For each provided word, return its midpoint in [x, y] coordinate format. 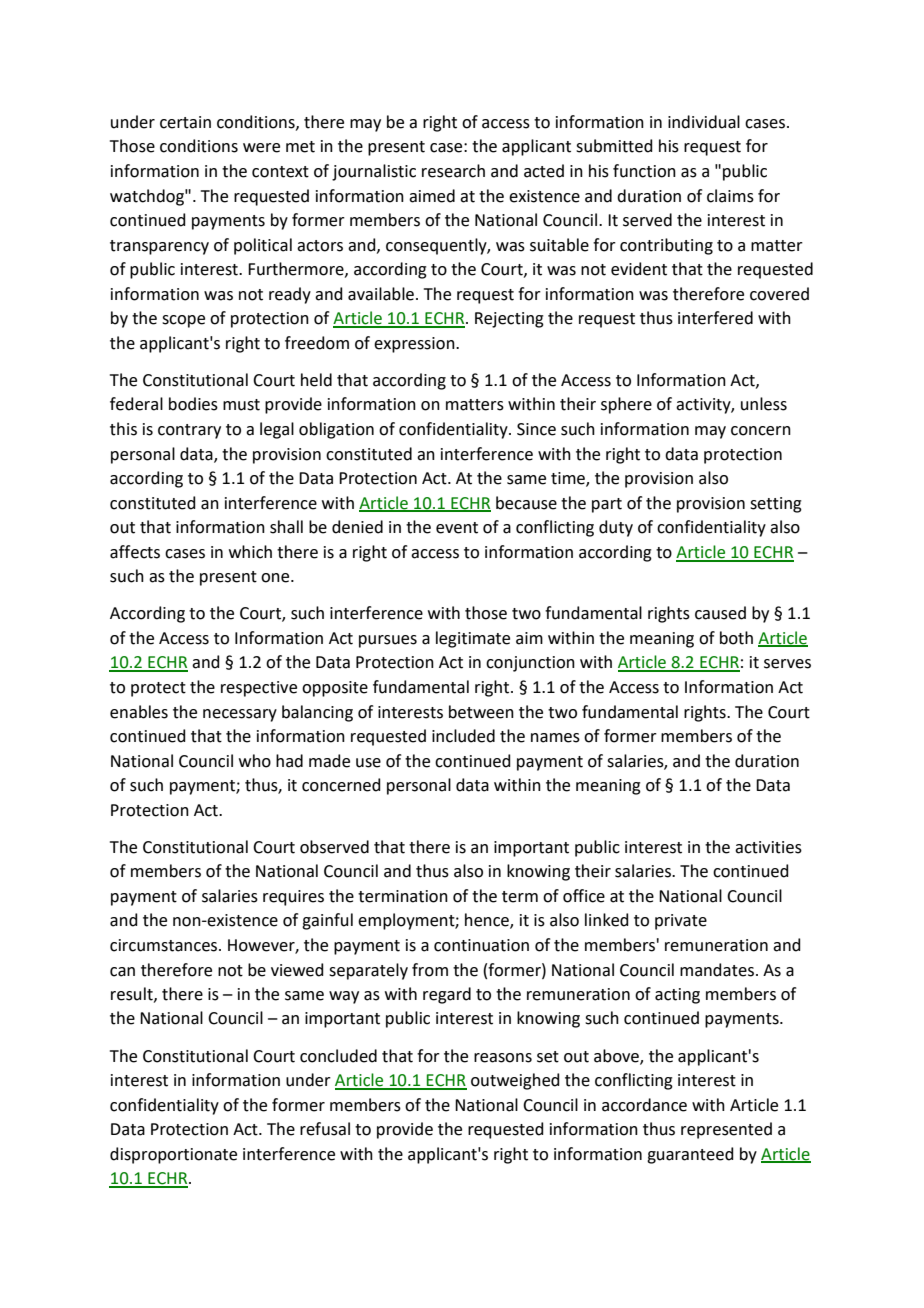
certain [185, 122]
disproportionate [173, 1155]
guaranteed [690, 1155]
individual [704, 122]
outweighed [515, 1081]
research [453, 171]
